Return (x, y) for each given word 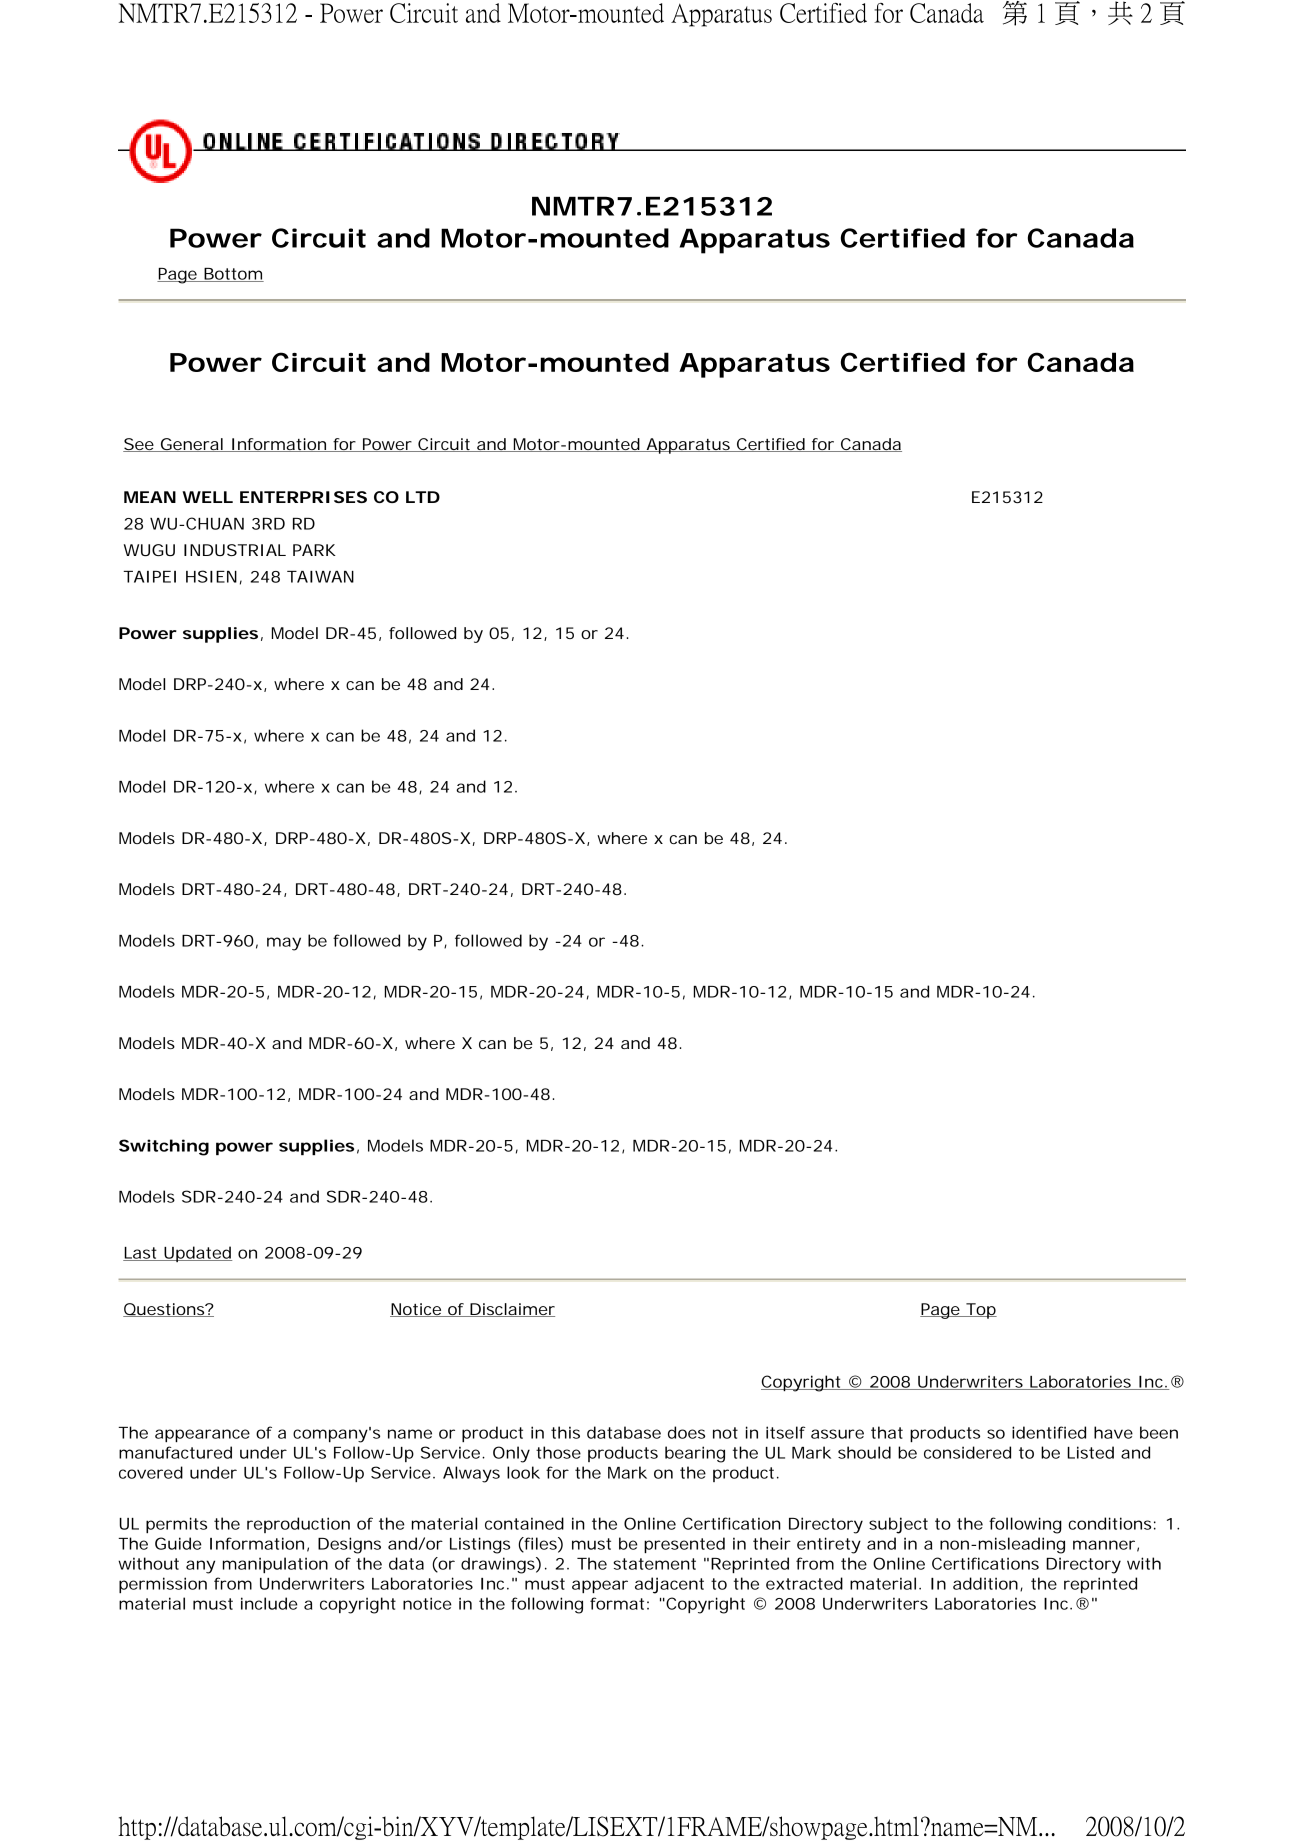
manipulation (275, 1565)
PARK (314, 550)
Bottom (232, 275)
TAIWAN (320, 577)
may (284, 944)
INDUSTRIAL (235, 550)
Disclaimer (511, 1310)
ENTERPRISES (303, 497)
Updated (197, 1254)
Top (980, 1311)
